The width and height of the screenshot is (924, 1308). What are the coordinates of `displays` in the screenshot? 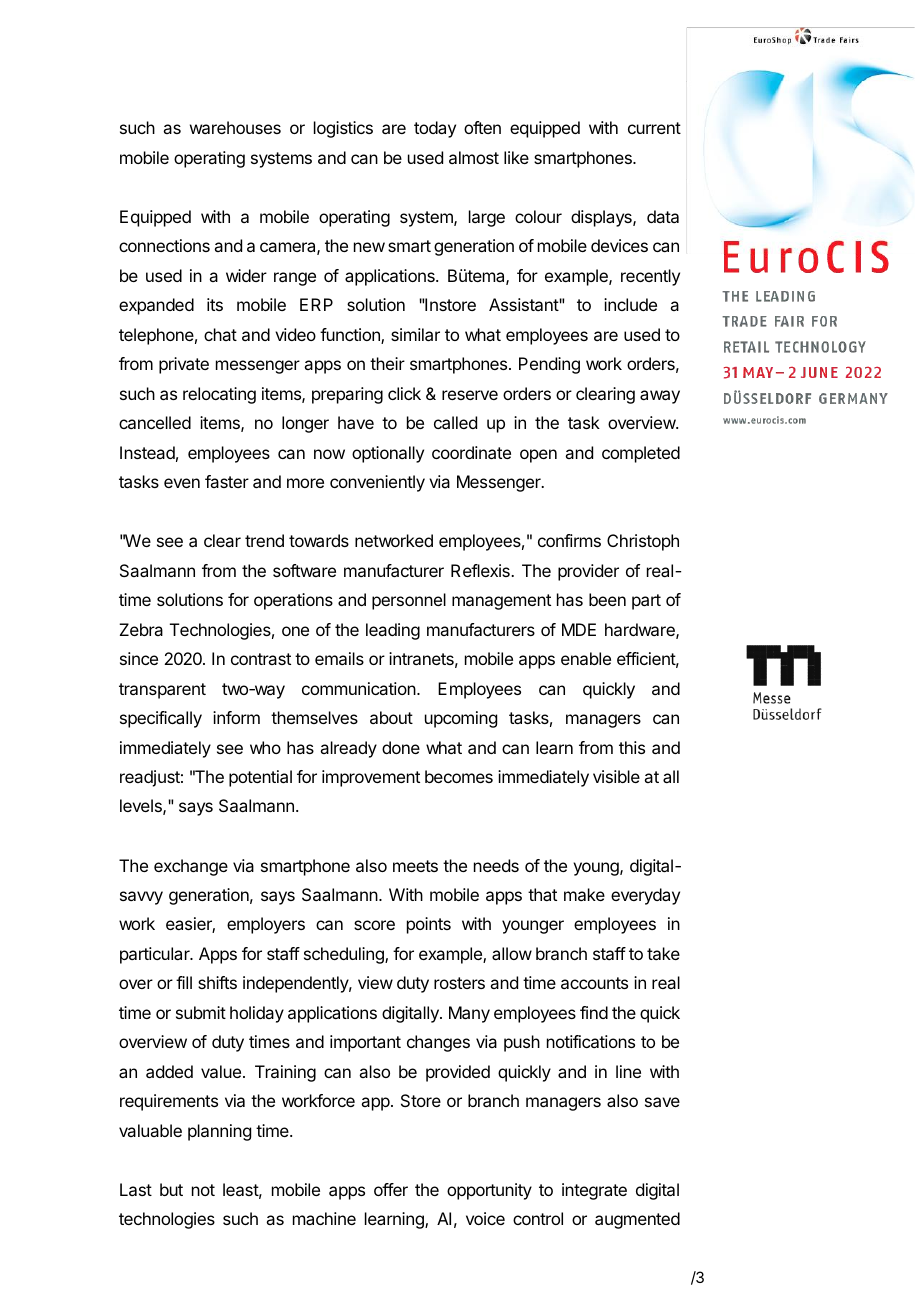 It's located at (602, 218).
